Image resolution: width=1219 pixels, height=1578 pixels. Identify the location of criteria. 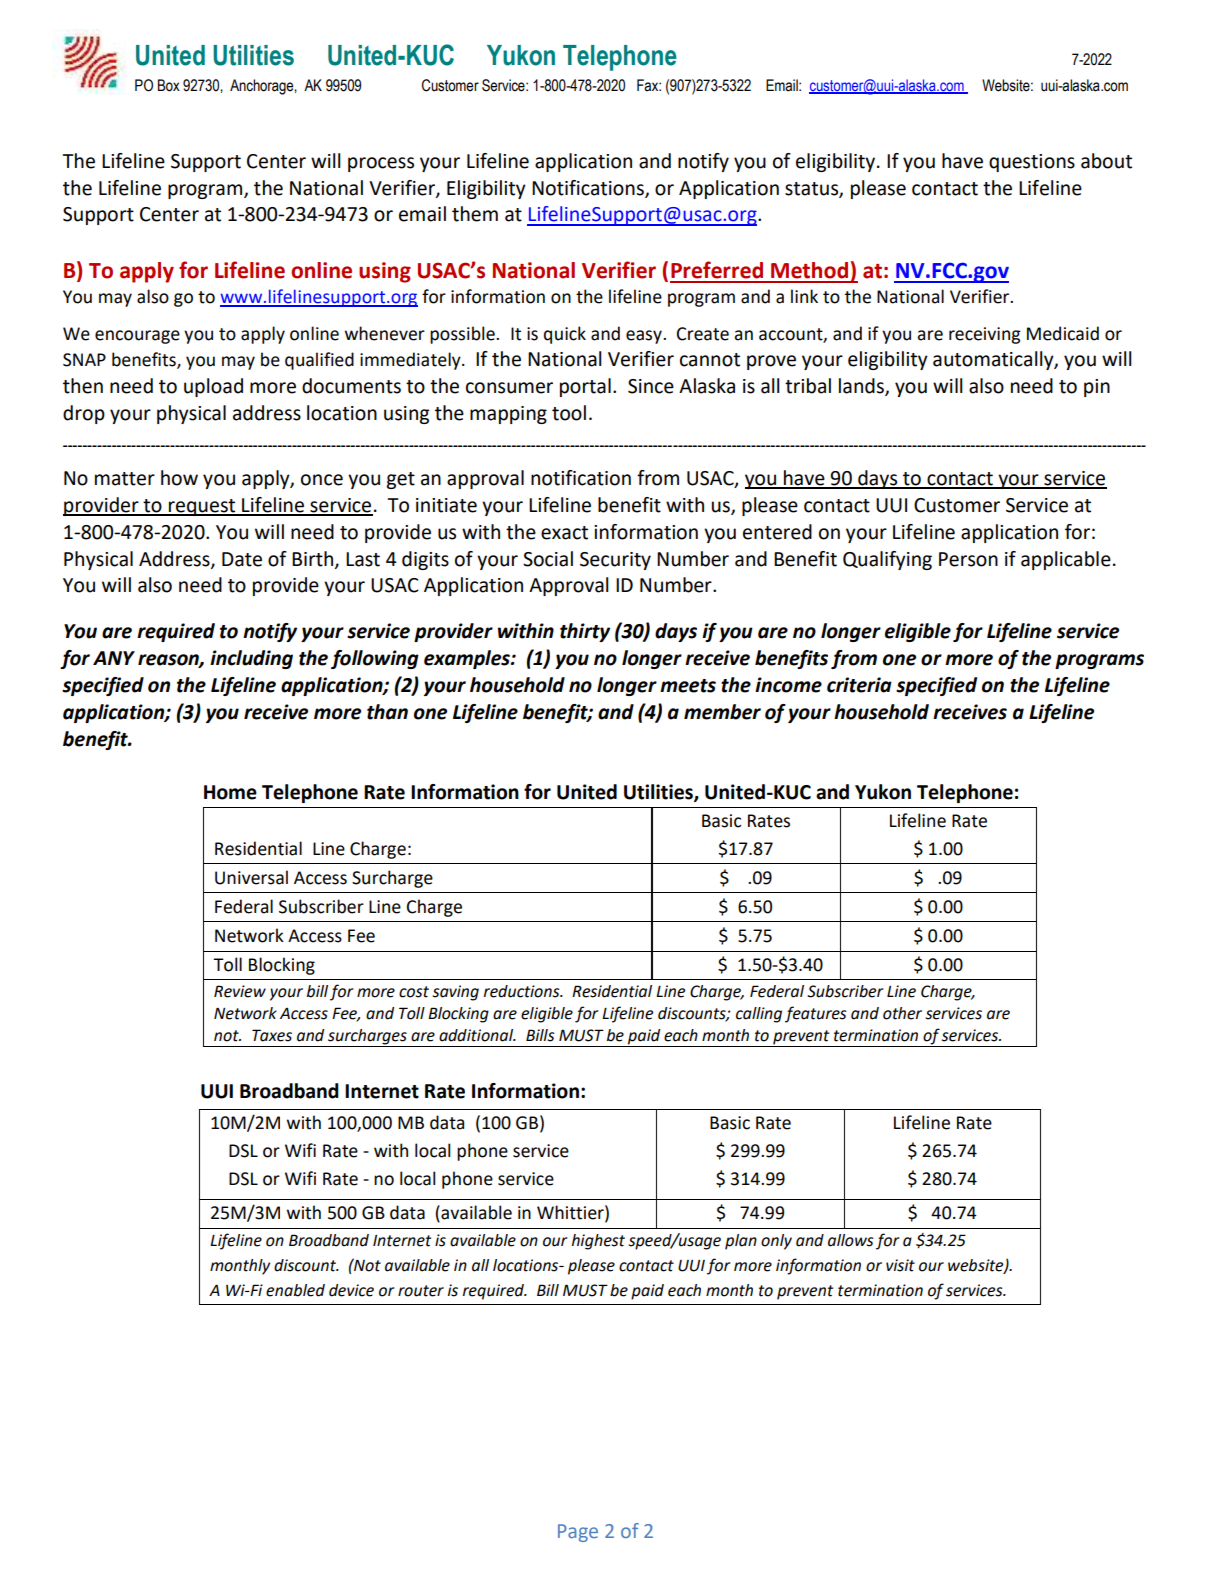
(859, 685).
